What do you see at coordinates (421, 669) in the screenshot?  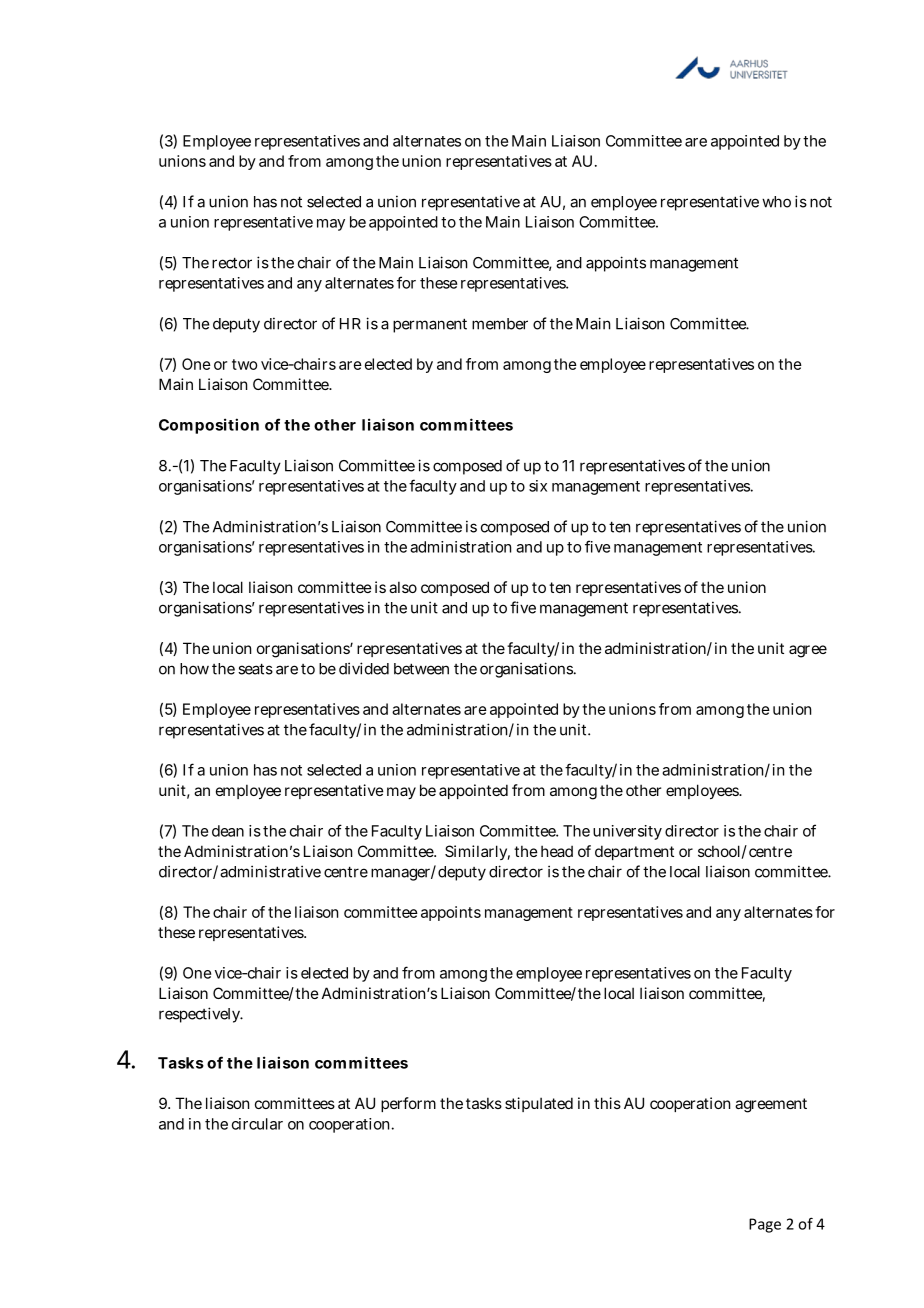 I see `between` at bounding box center [421, 669].
